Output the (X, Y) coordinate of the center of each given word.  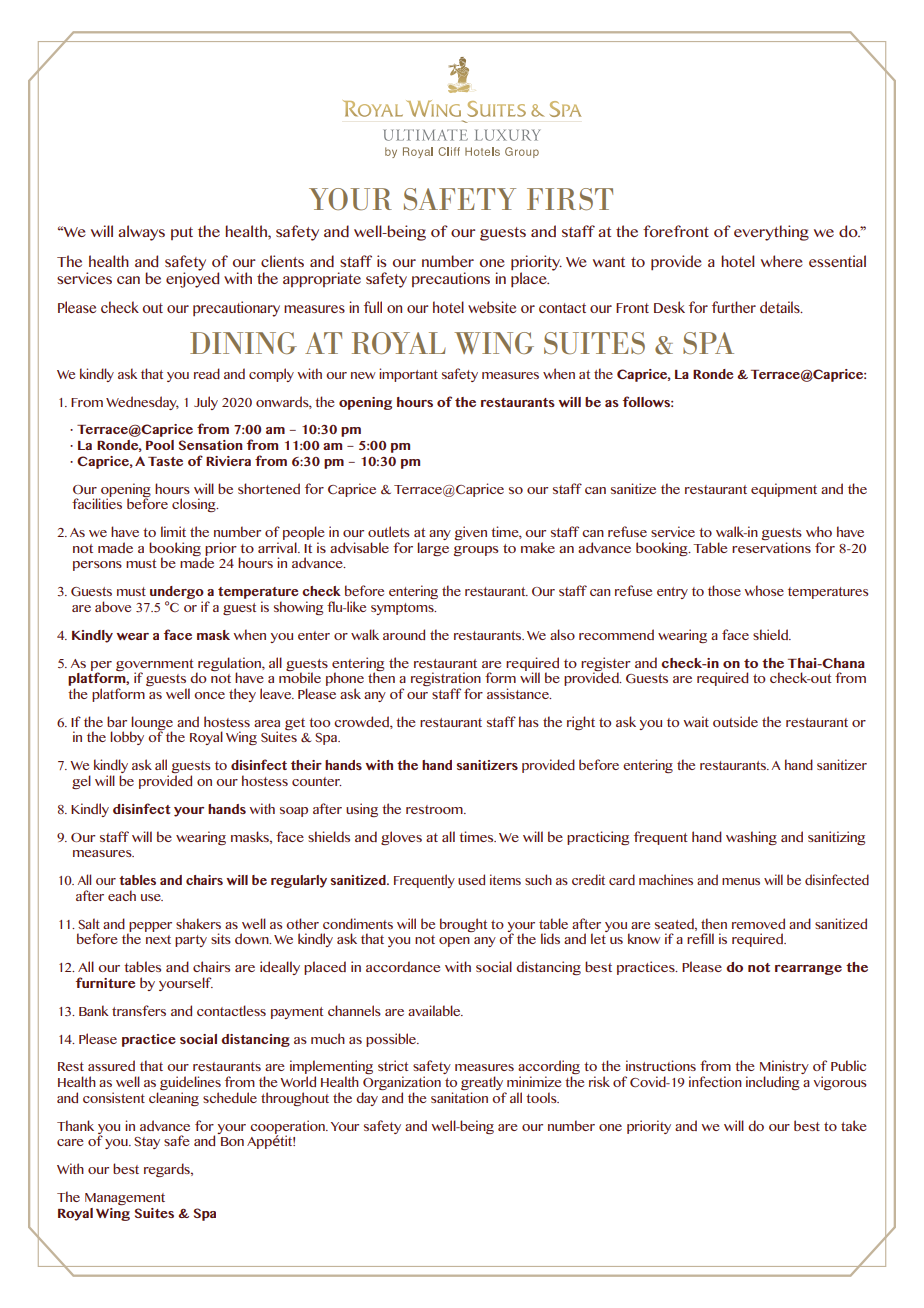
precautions (451, 279)
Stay (147, 1143)
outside (735, 721)
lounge (151, 724)
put (182, 233)
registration (446, 680)
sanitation (459, 1097)
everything (771, 233)
